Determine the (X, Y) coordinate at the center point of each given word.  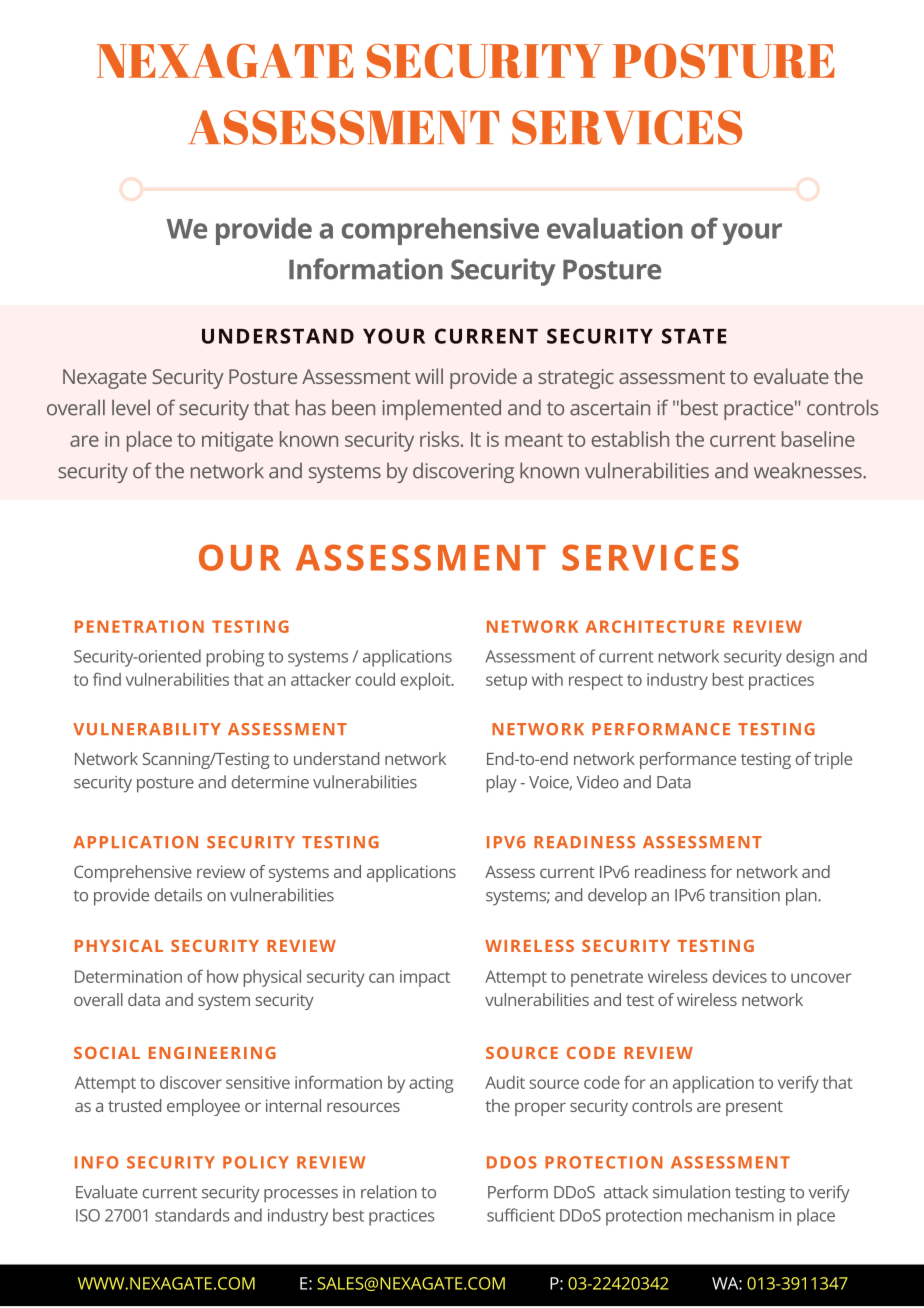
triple (833, 760)
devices (740, 976)
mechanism (731, 1215)
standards (192, 1215)
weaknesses (808, 470)
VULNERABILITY (147, 729)
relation (389, 1192)
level (131, 407)
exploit (426, 681)
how (223, 976)
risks (439, 439)
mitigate (237, 442)
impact (425, 978)
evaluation (615, 228)
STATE (694, 336)
